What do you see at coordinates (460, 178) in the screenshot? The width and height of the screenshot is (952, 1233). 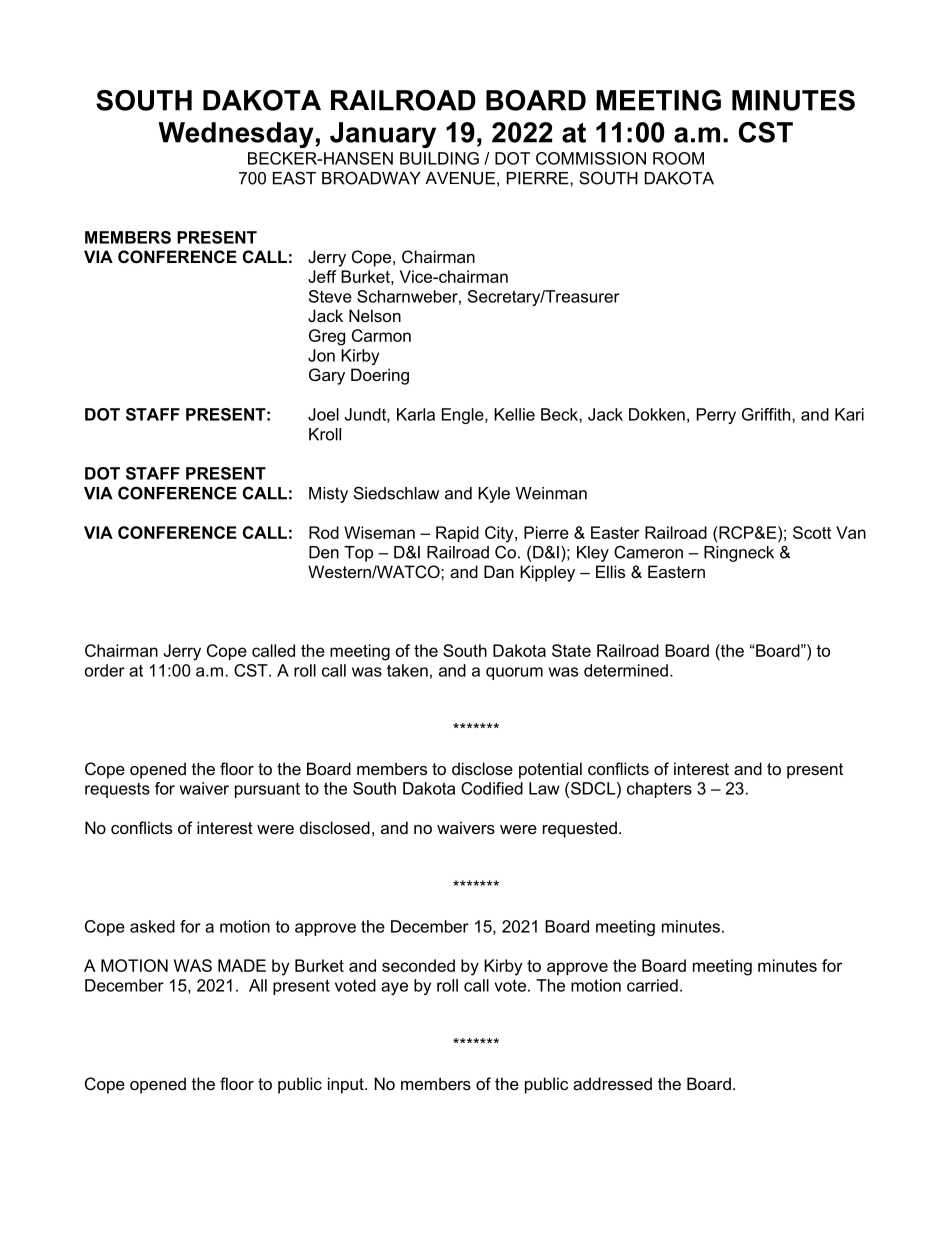 I see `AVENUE` at bounding box center [460, 178].
